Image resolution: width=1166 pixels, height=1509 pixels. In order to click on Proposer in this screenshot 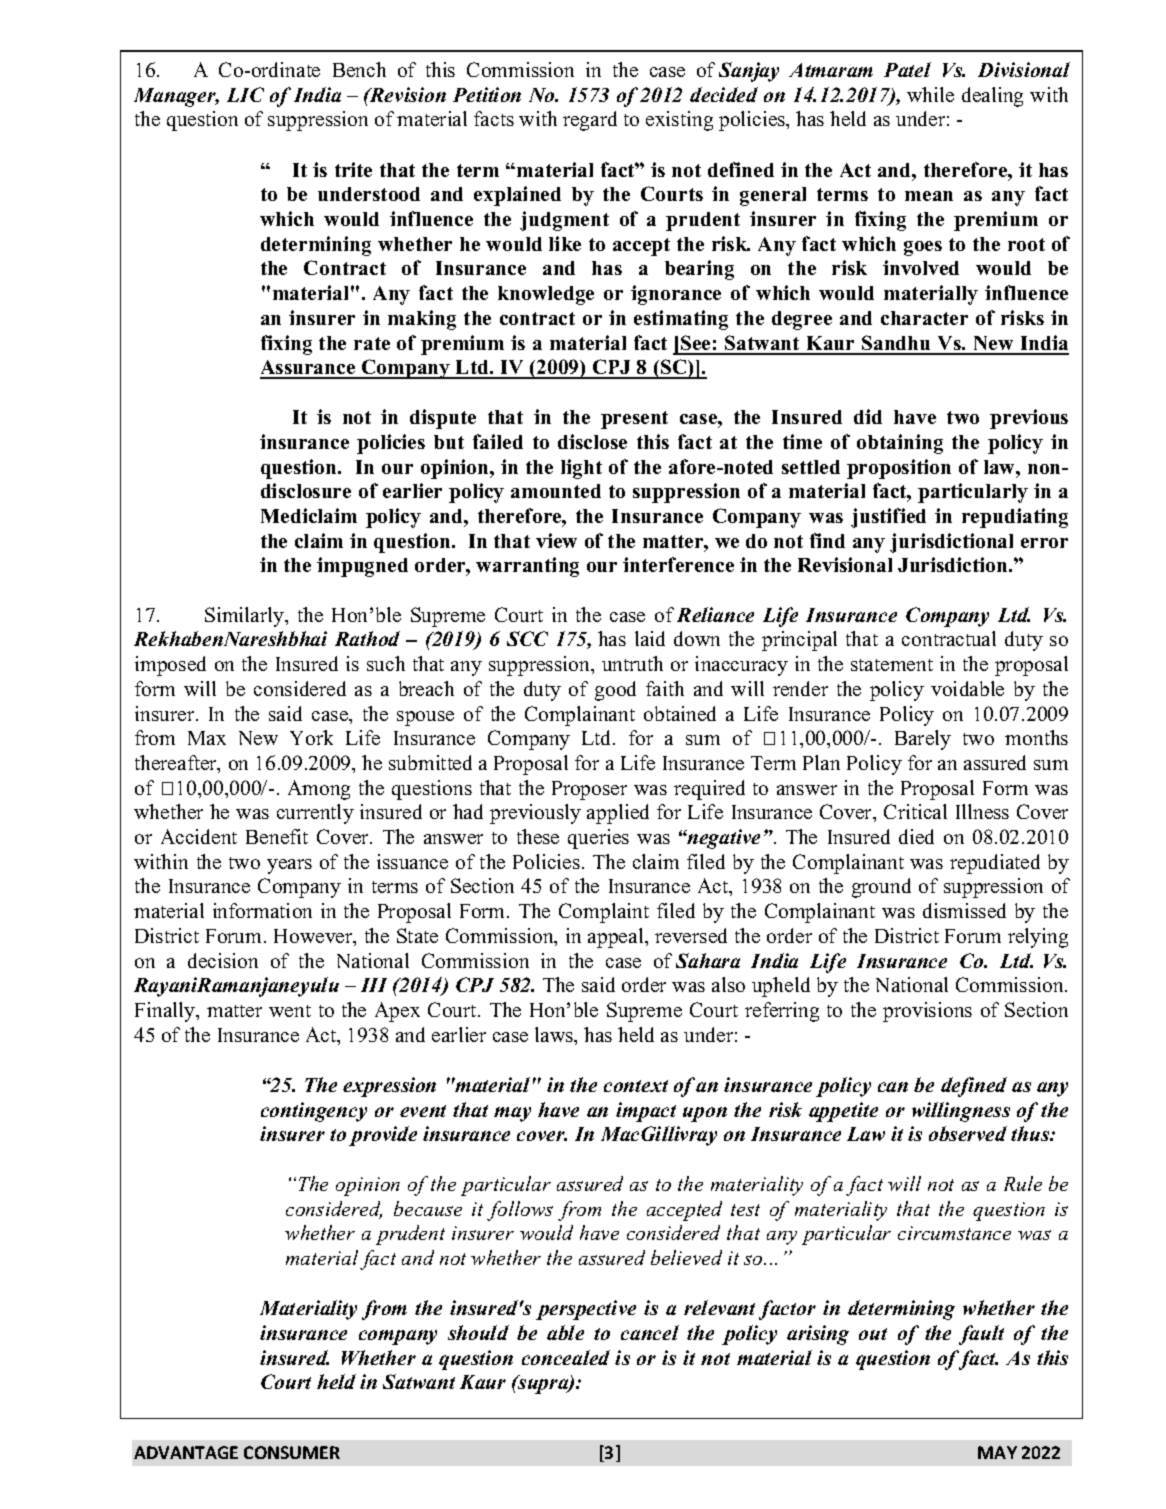, I will do `click(589, 790)`.
